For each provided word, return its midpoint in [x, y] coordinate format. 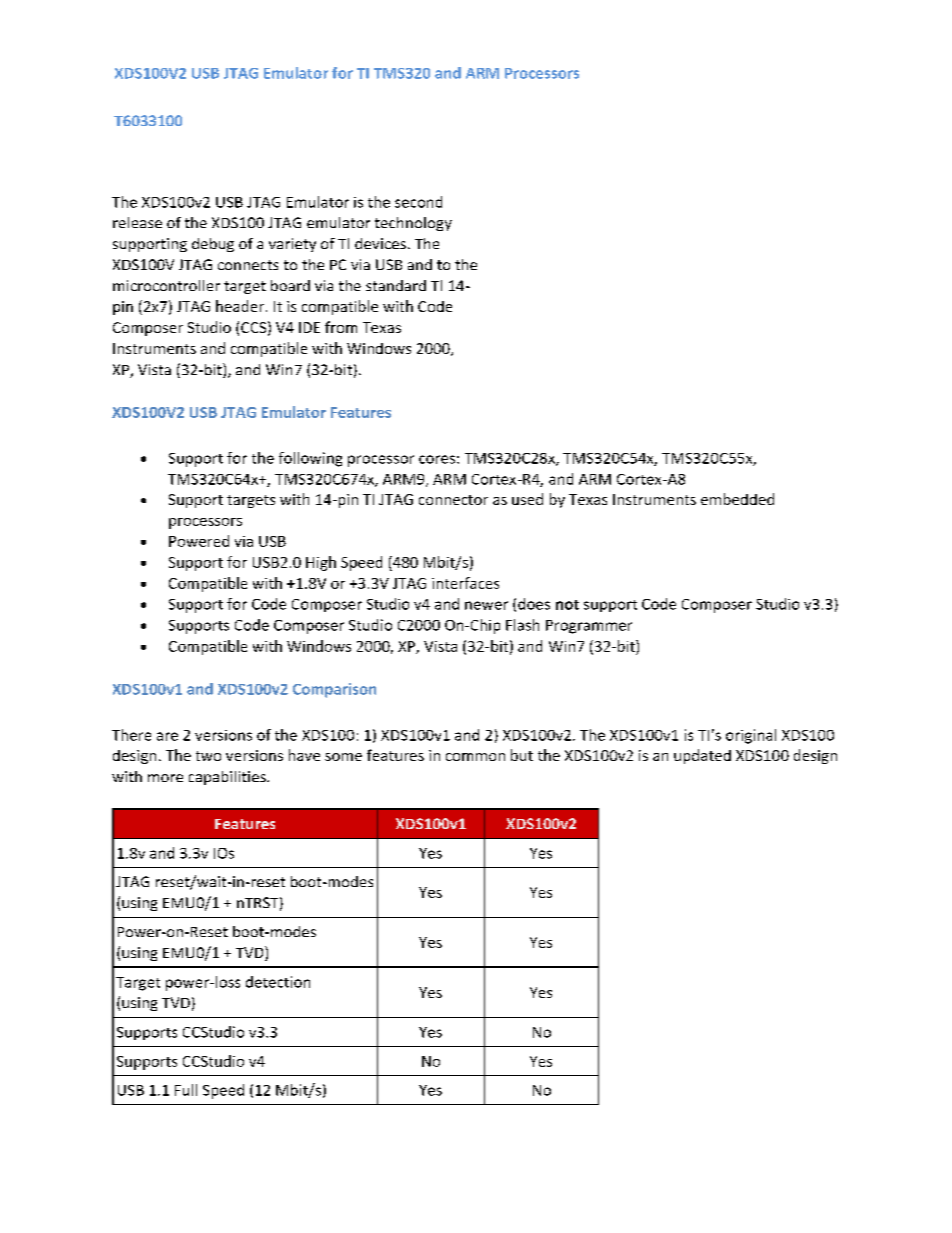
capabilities [228, 778]
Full [186, 1090]
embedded [737, 499]
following [310, 459]
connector [453, 500]
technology [413, 224]
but [522, 755]
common [475, 757]
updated [702, 756]
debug [213, 245]
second [418, 202]
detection [278, 982]
